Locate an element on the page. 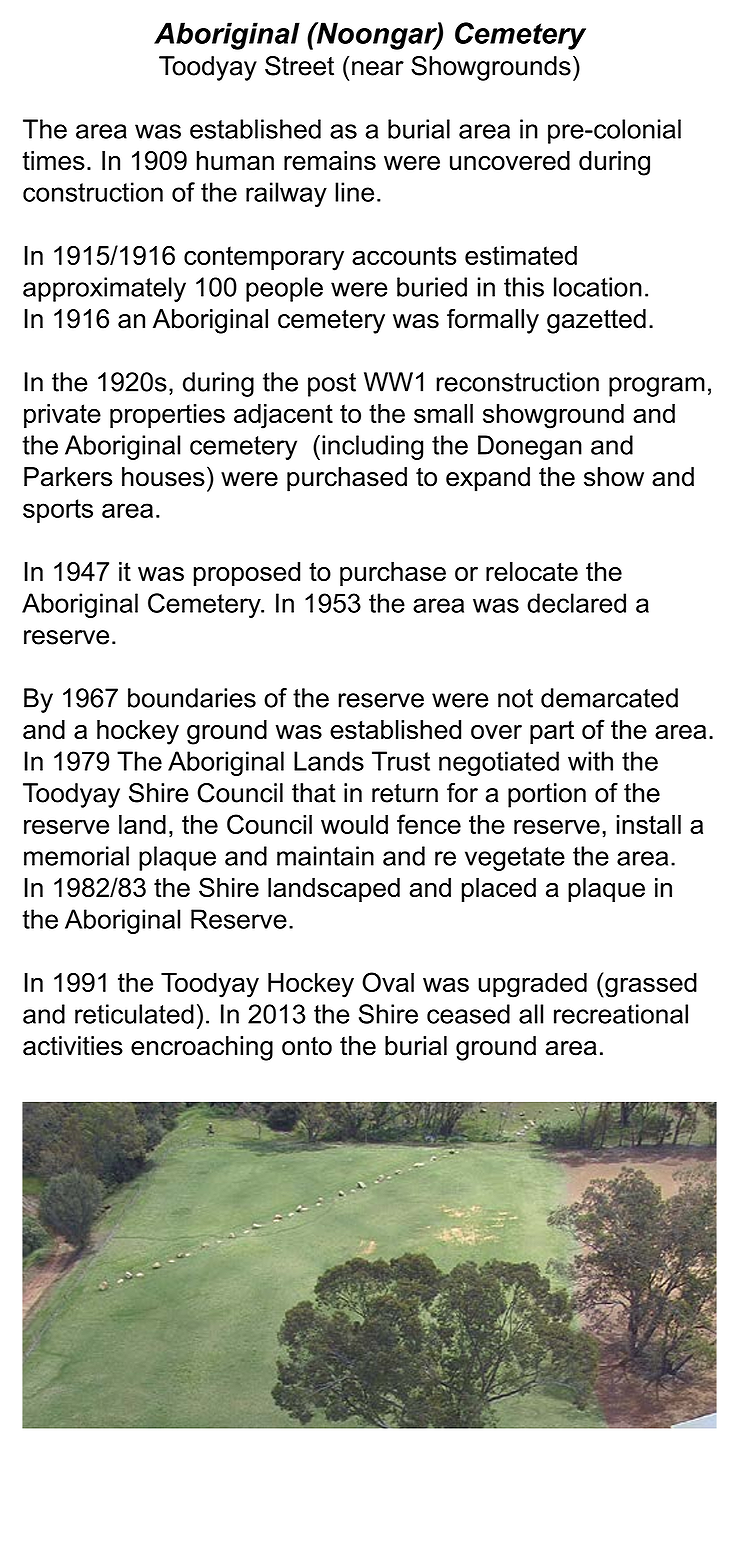 The width and height of the page is (739, 1568). relocate is located at coordinates (532, 572).
